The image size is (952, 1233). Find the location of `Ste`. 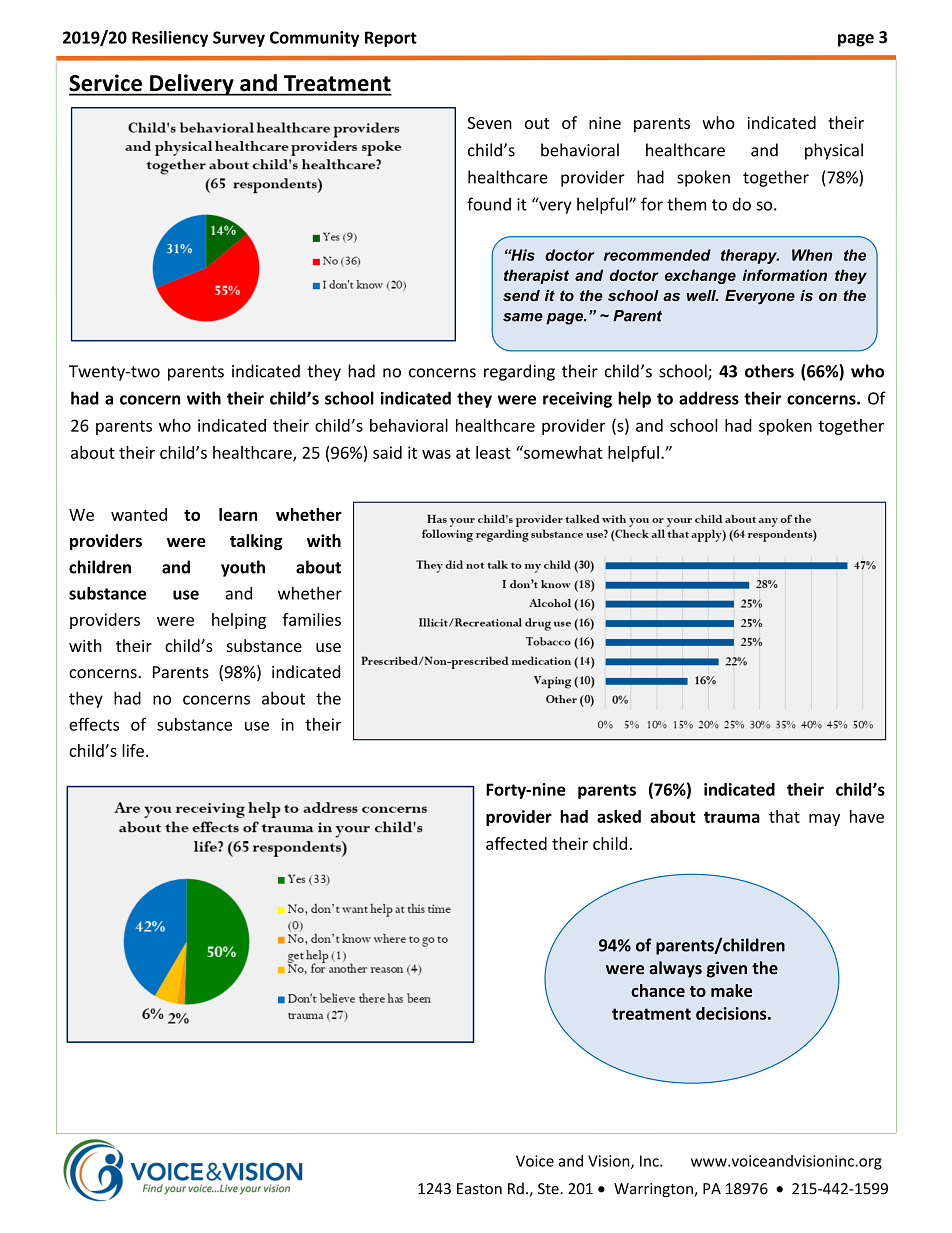

Ste is located at coordinates (549, 1189).
